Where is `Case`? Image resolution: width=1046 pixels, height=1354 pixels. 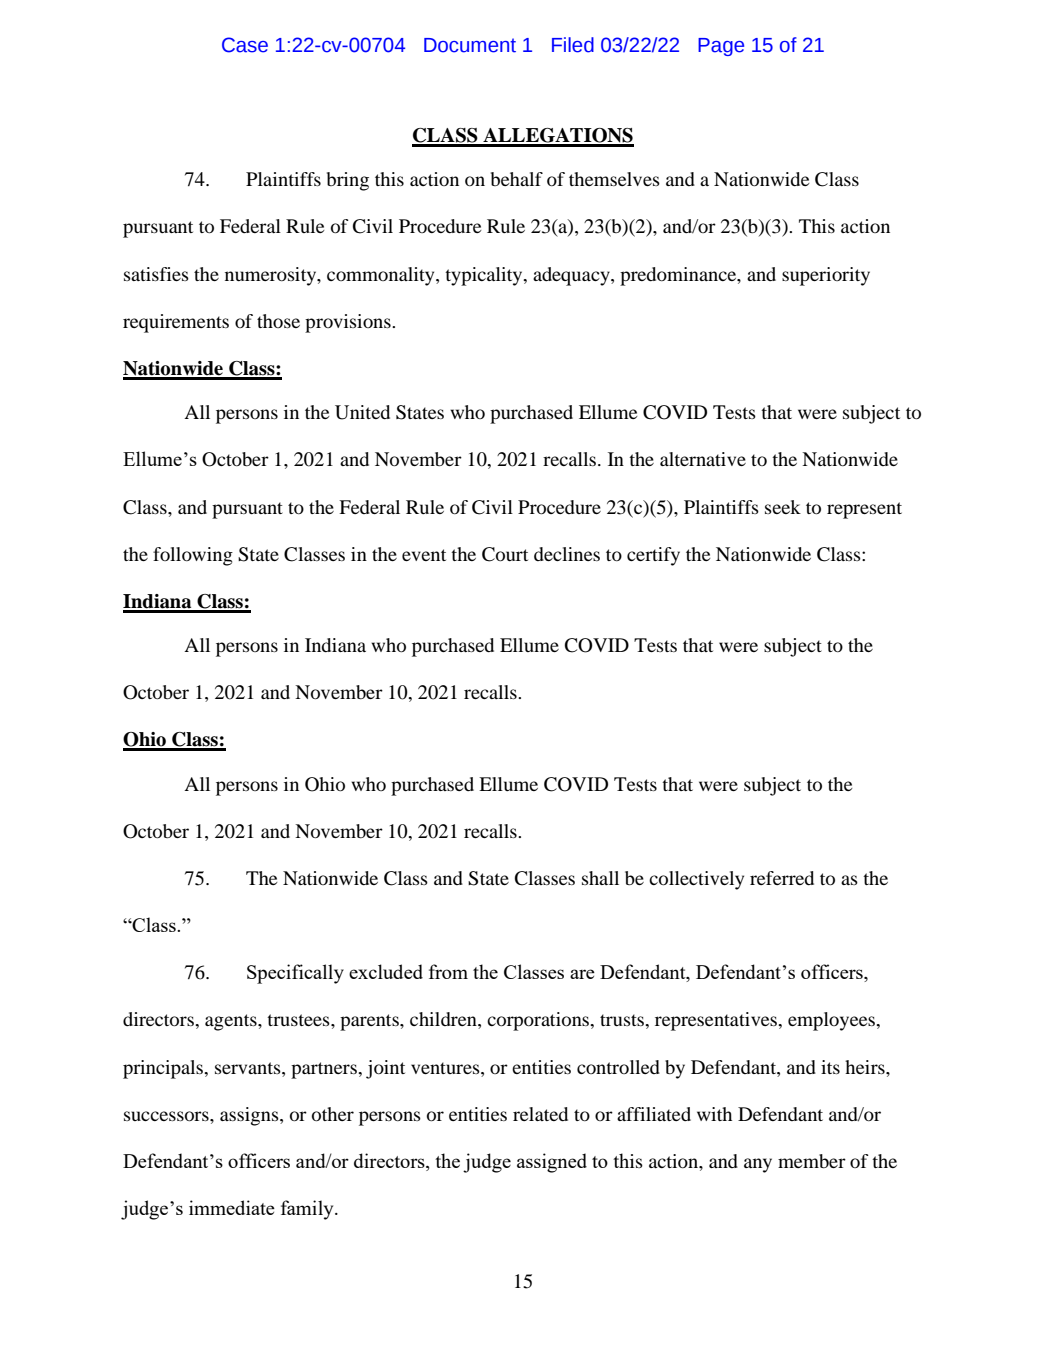 Case is located at coordinates (245, 45).
